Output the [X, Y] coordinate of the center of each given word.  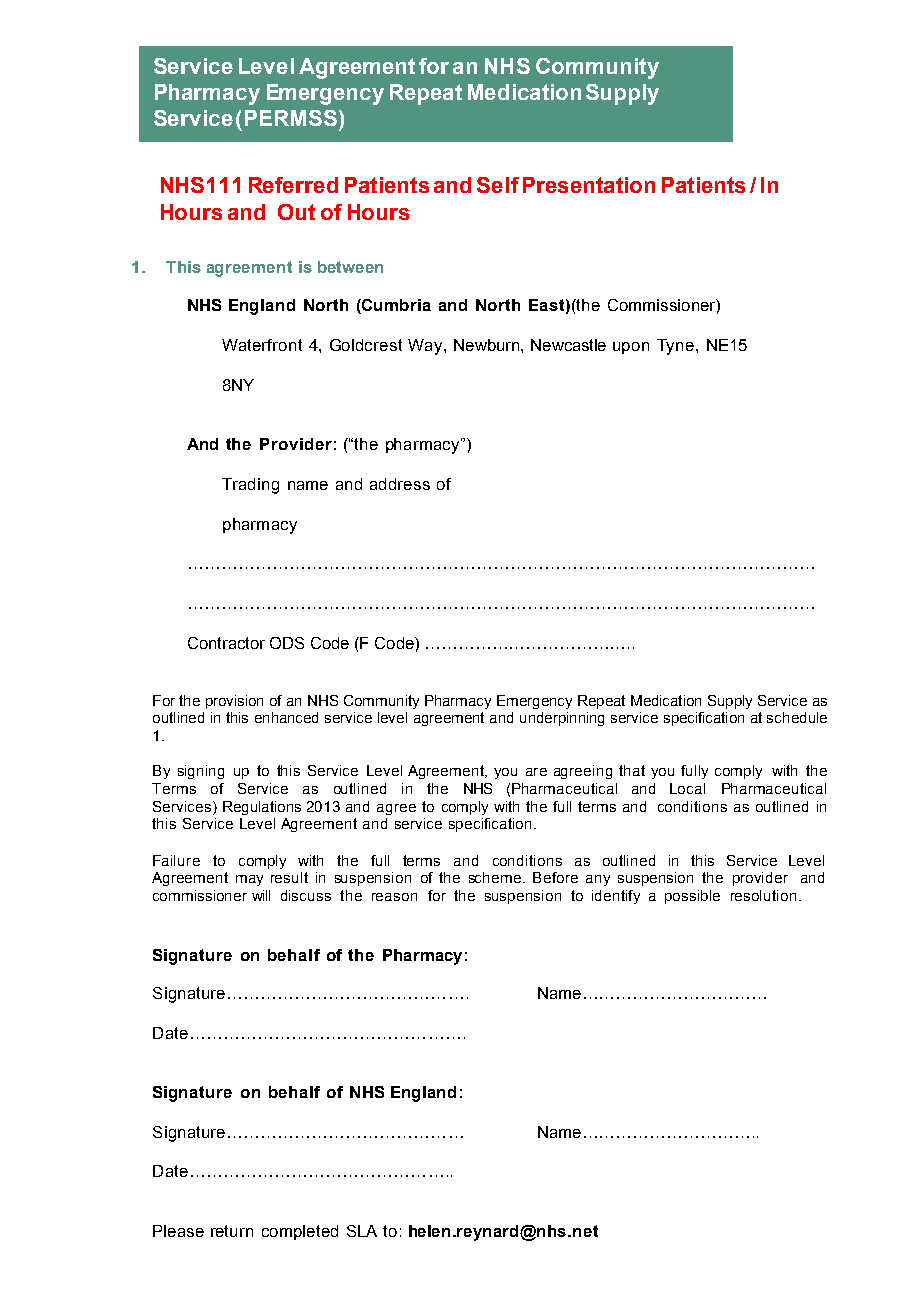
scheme [495, 877]
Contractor [226, 643]
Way [426, 347]
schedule [797, 717]
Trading [250, 486]
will [261, 895]
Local [687, 788]
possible [692, 897]
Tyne [677, 347]
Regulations [262, 808]
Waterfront [262, 345]
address [400, 484]
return [232, 1231]
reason [394, 897]
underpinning [562, 719]
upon [631, 348]
